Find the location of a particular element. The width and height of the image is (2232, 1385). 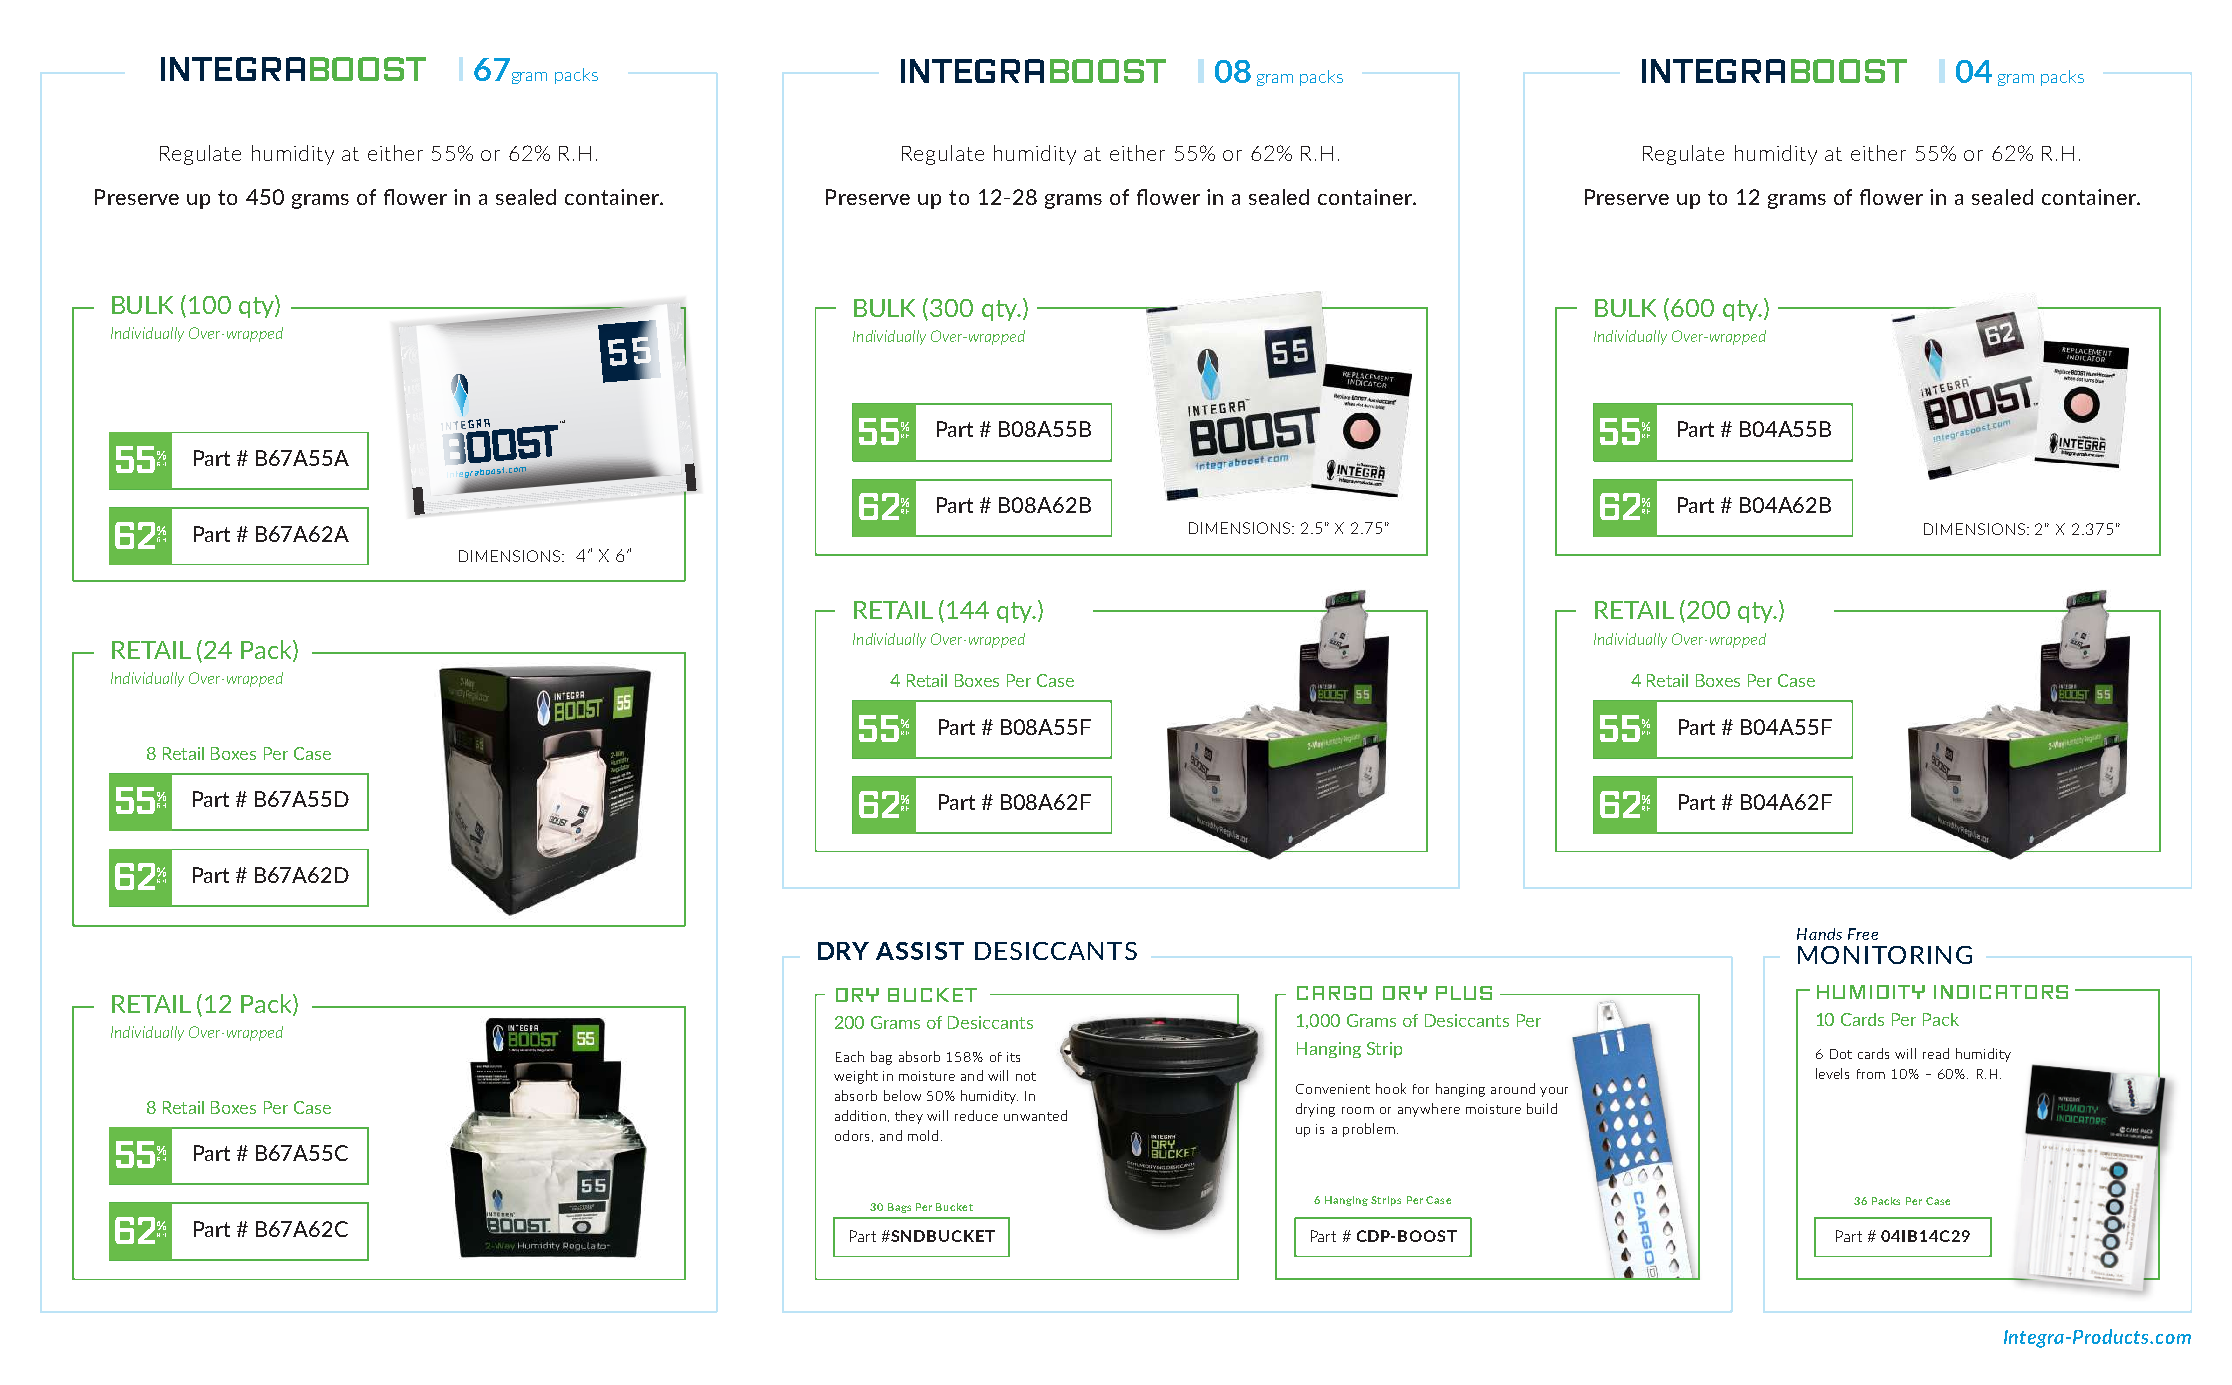

CARGO is located at coordinates (1334, 993).
